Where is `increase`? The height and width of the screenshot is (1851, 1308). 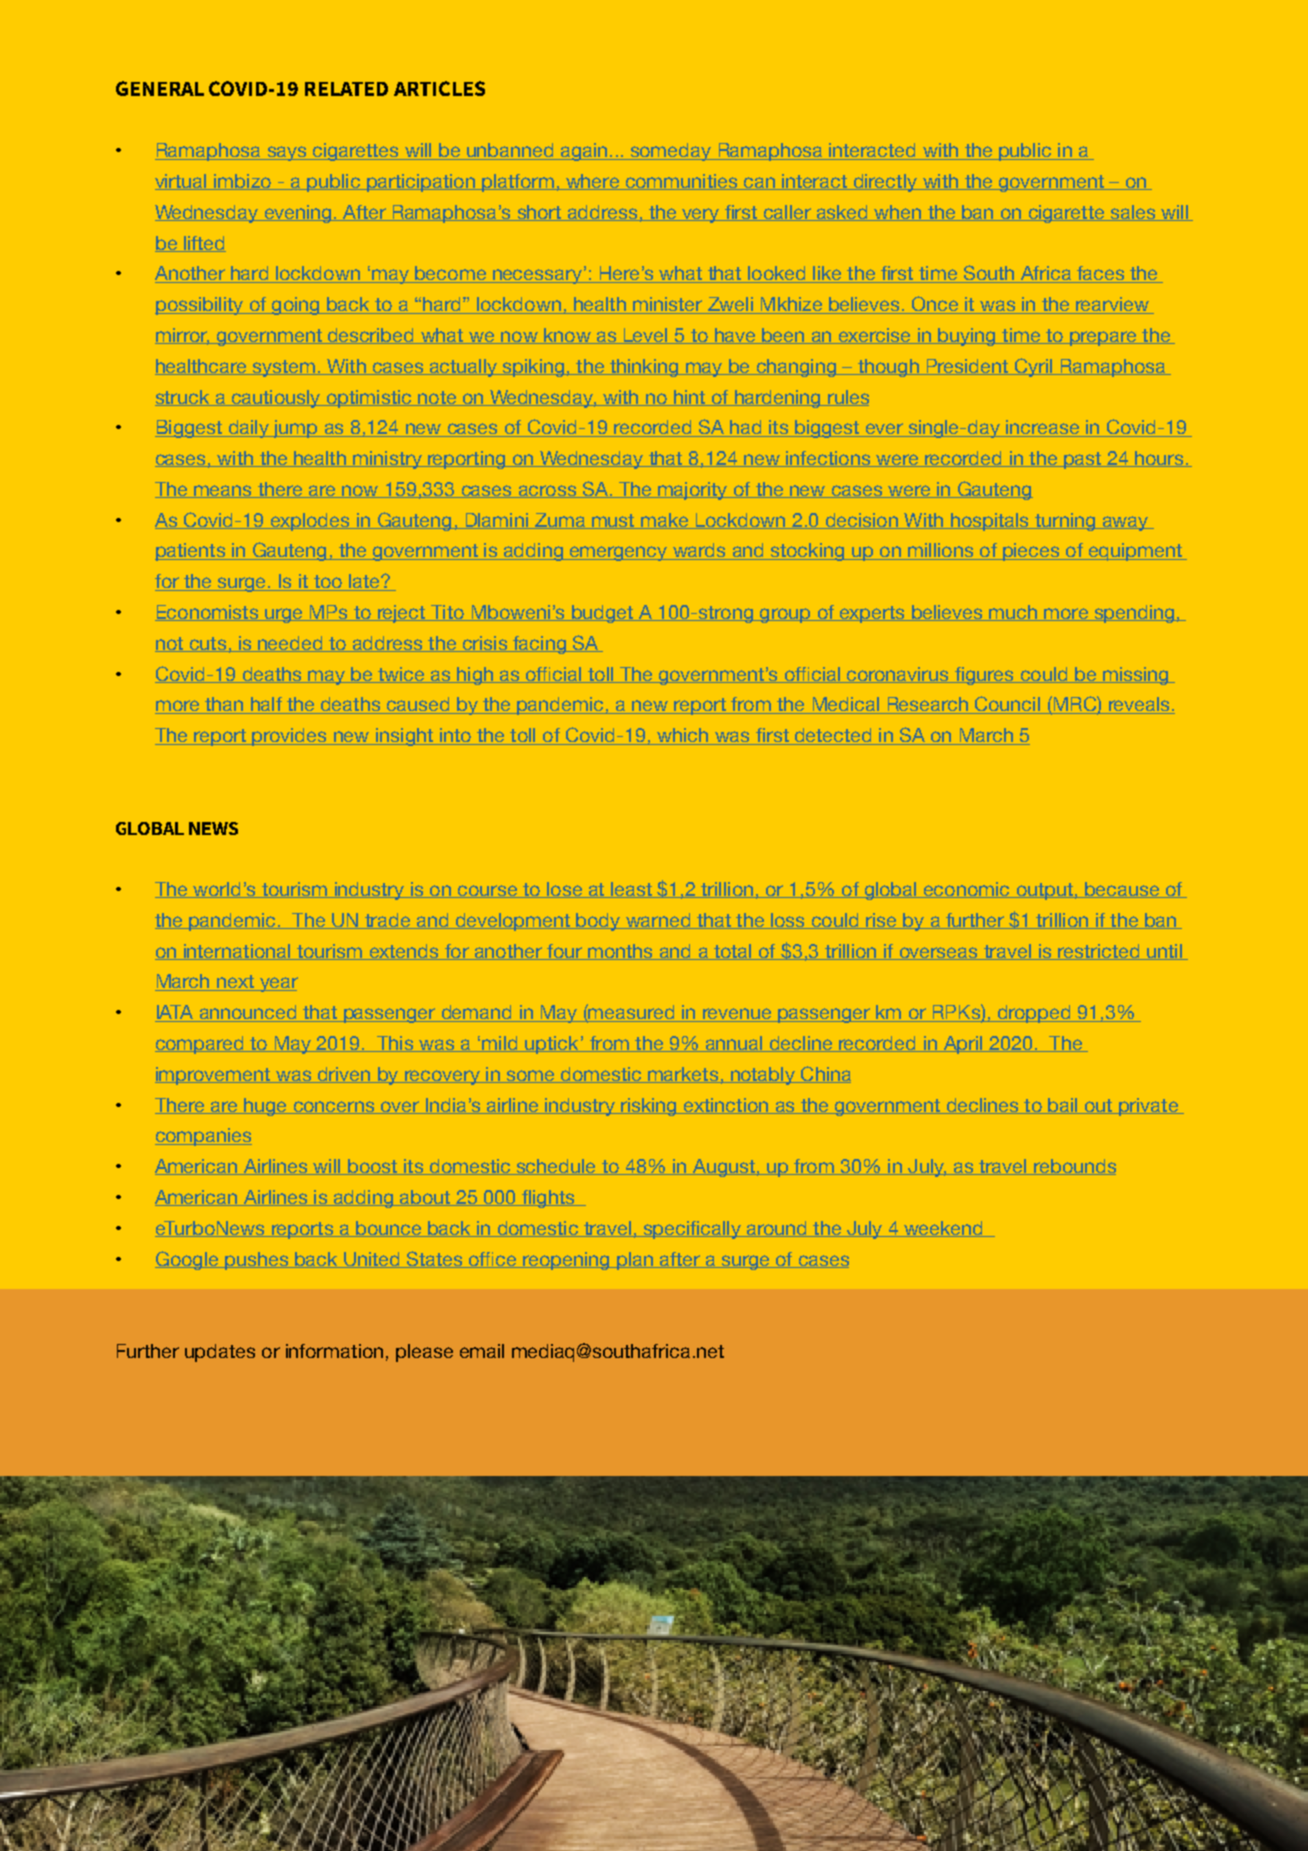 increase is located at coordinates (1042, 428).
